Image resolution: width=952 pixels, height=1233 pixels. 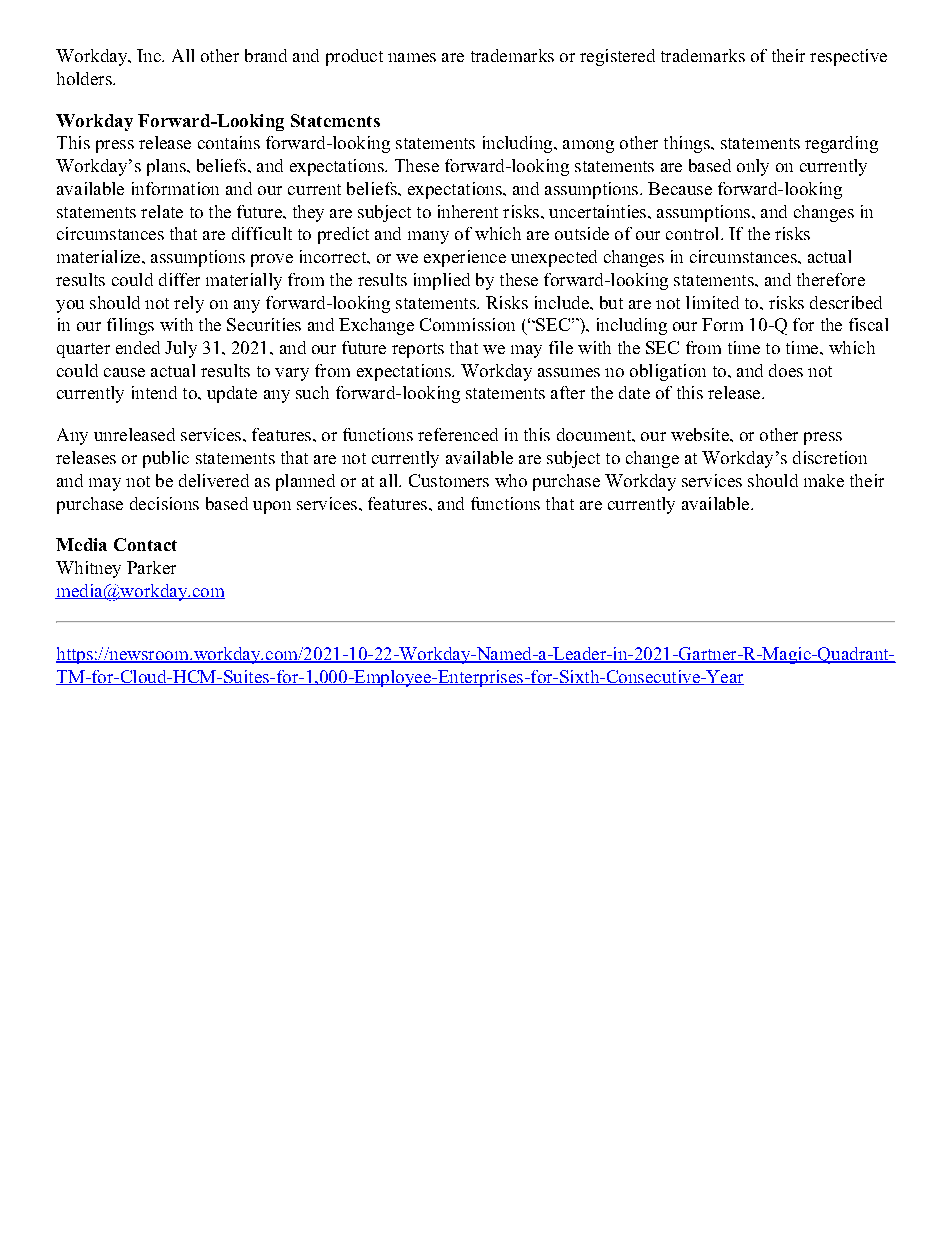 I want to click on many, so click(x=428, y=237).
